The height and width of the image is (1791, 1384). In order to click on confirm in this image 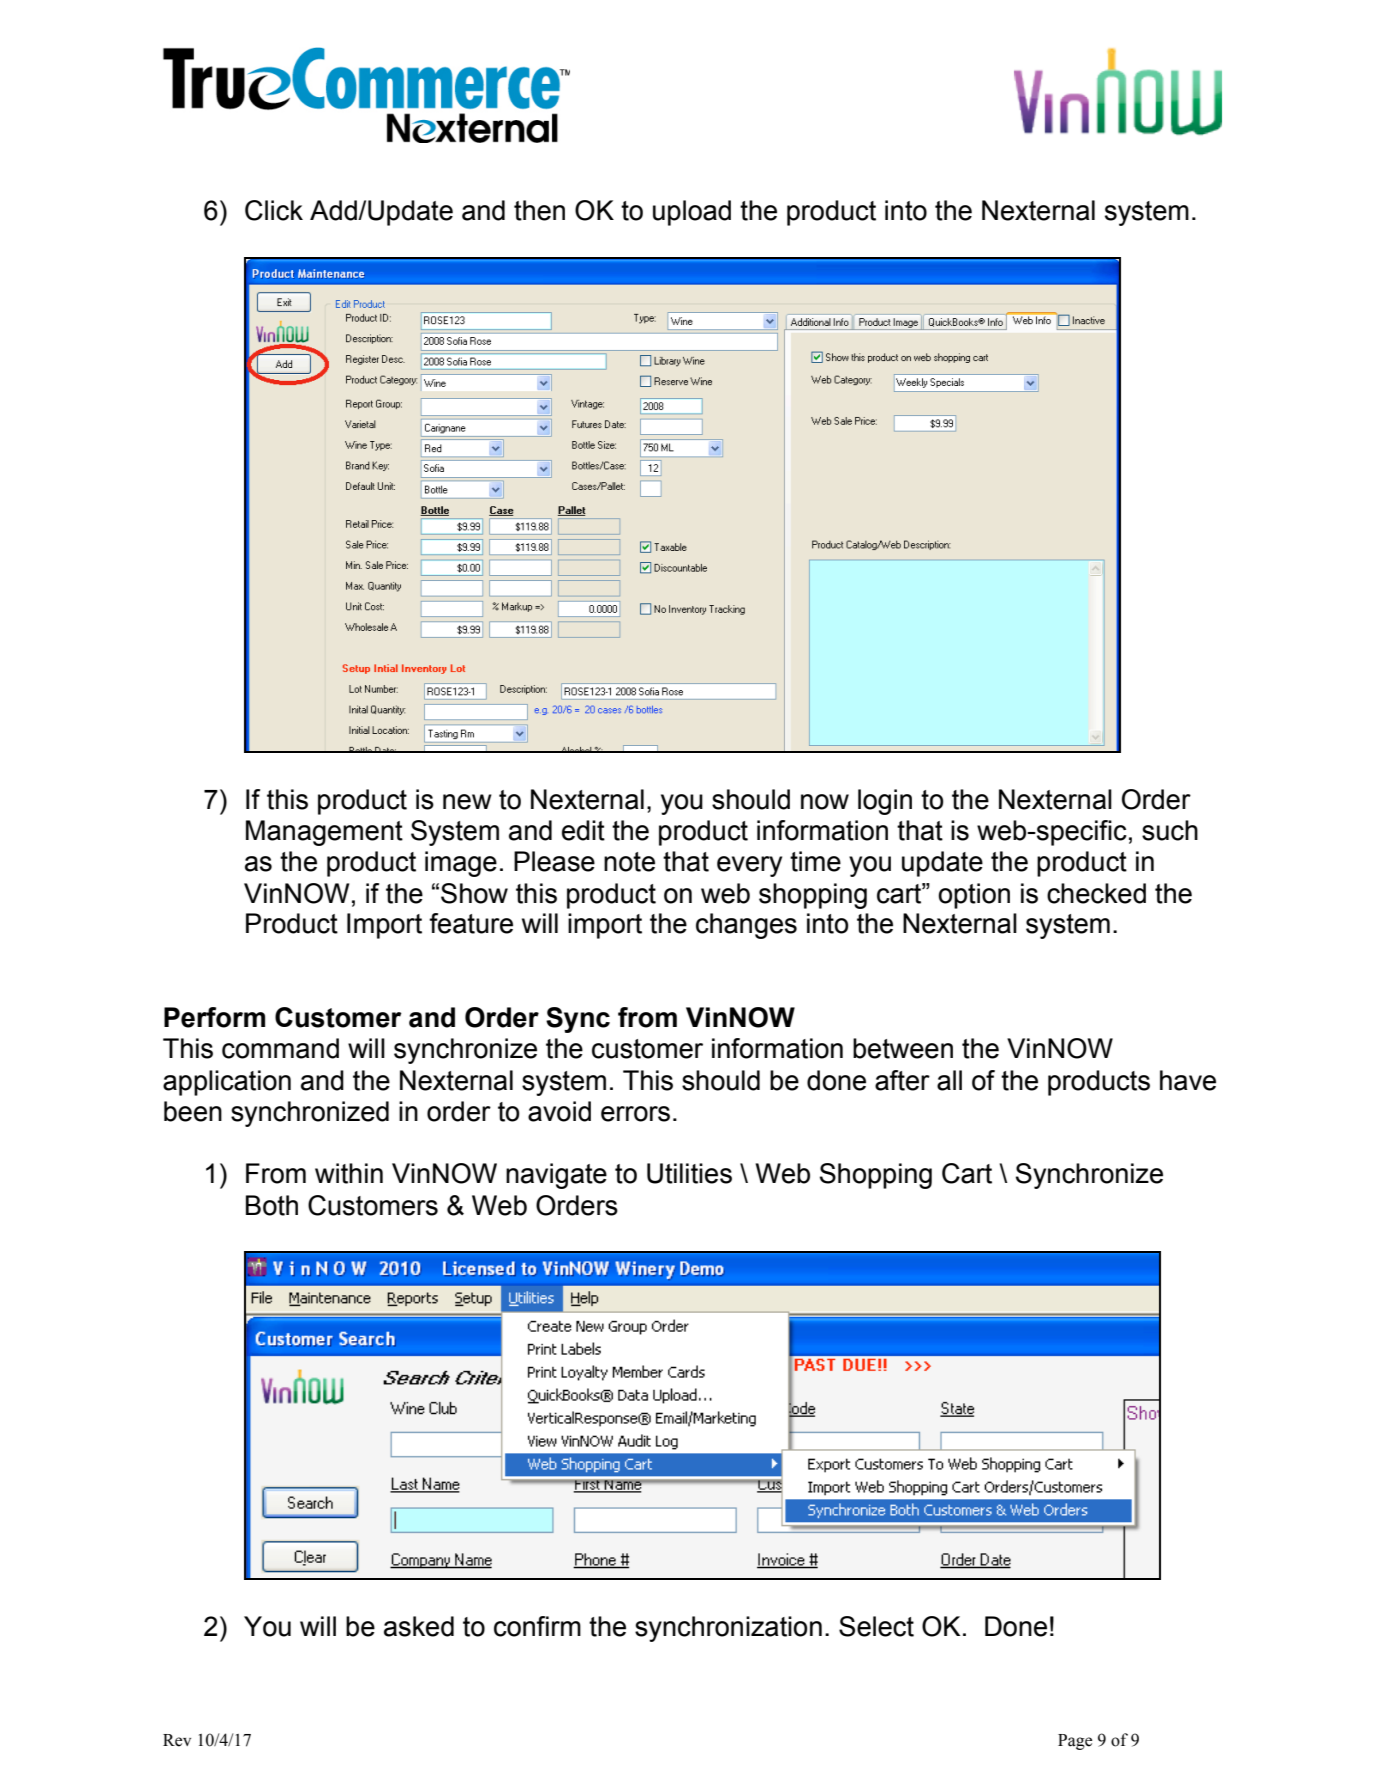, I will do `click(537, 1626)`.
